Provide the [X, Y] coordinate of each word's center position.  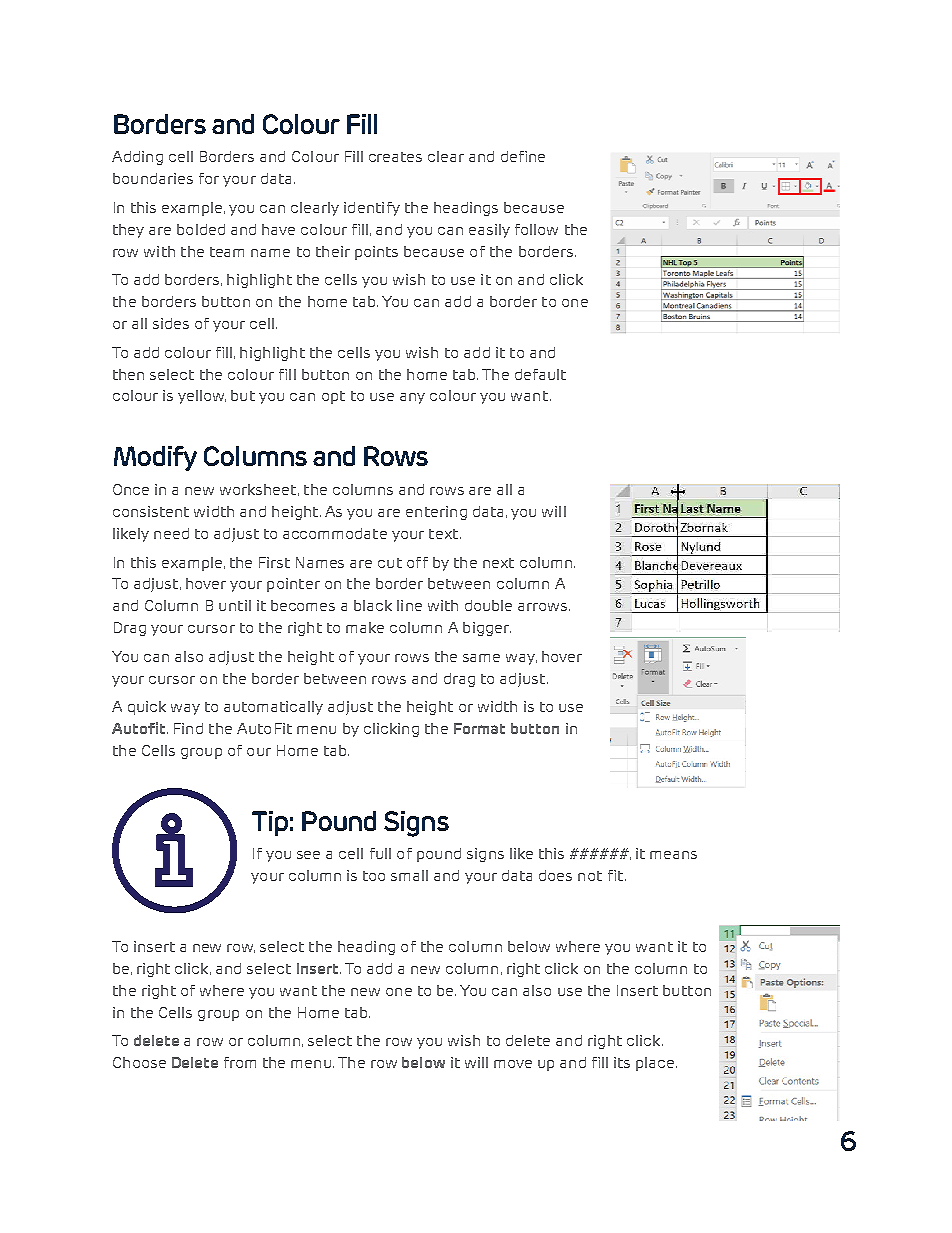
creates [395, 157]
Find [188, 728]
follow [536, 229]
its [622, 1062]
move [513, 1064]
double [488, 605]
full [380, 853]
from [240, 1062]
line [409, 605]
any [412, 398]
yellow [202, 397]
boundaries [153, 178]
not [590, 876]
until [235, 605]
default [540, 374]
